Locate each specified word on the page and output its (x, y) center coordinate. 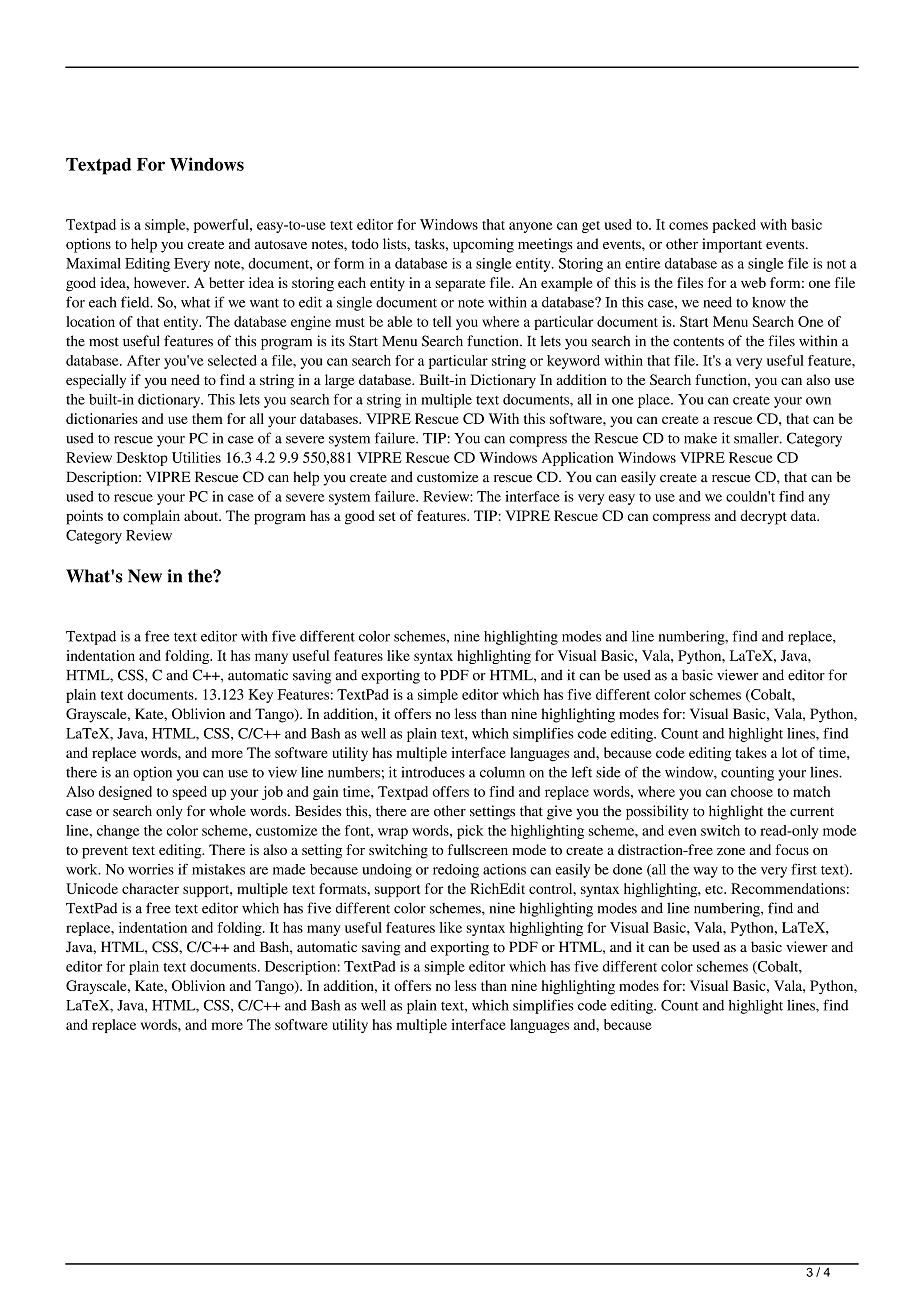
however (161, 282)
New (145, 576)
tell (442, 321)
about (202, 515)
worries (151, 869)
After (143, 360)
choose (752, 791)
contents (698, 342)
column (502, 772)
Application (578, 459)
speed (190, 793)
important (732, 245)
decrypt (764, 517)
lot (789, 752)
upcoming (483, 245)
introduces (433, 772)
